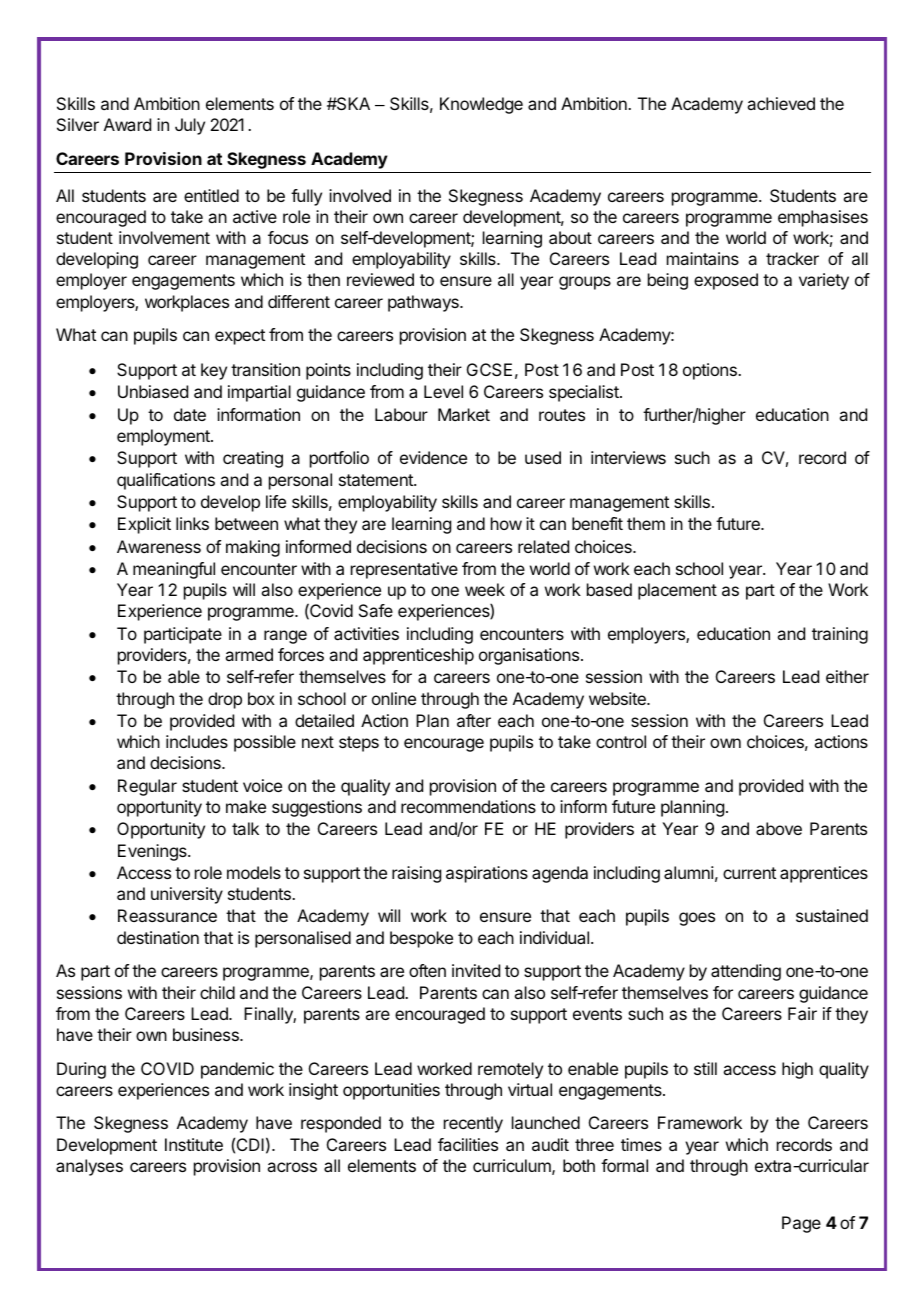  I want to click on qualifications, so click(166, 481).
